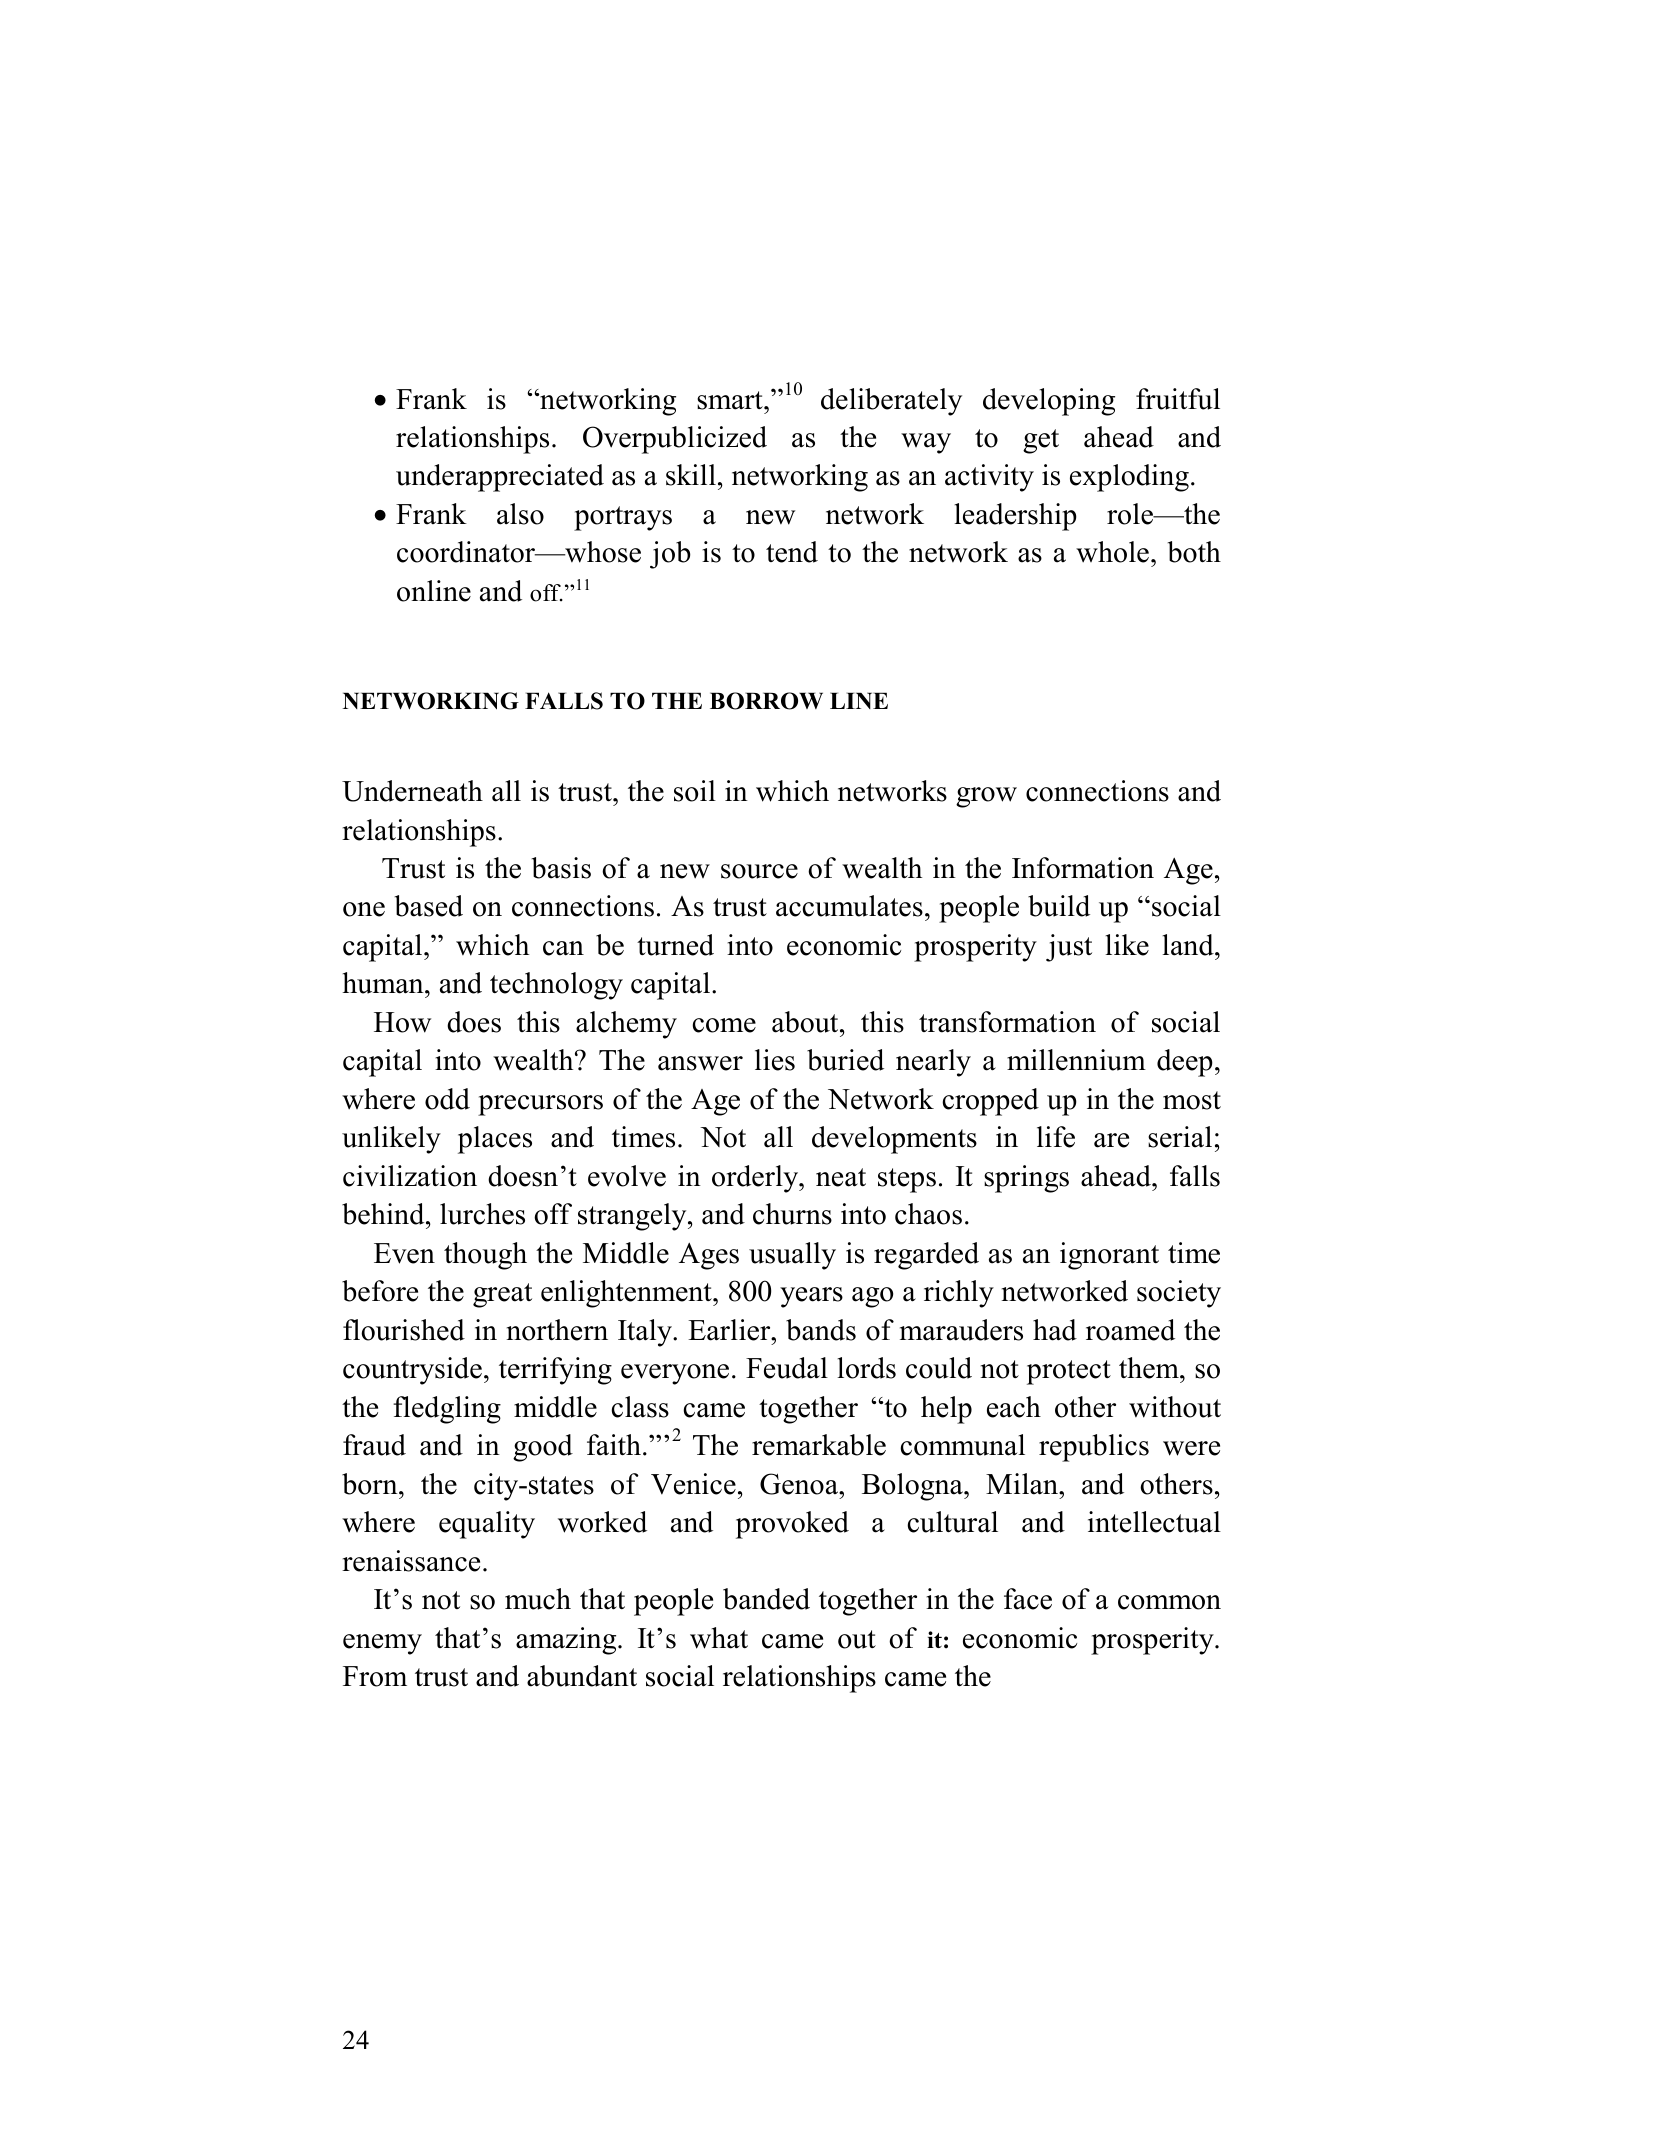 The width and height of the screenshot is (1664, 2154). I want to click on exploding, so click(1129, 478).
